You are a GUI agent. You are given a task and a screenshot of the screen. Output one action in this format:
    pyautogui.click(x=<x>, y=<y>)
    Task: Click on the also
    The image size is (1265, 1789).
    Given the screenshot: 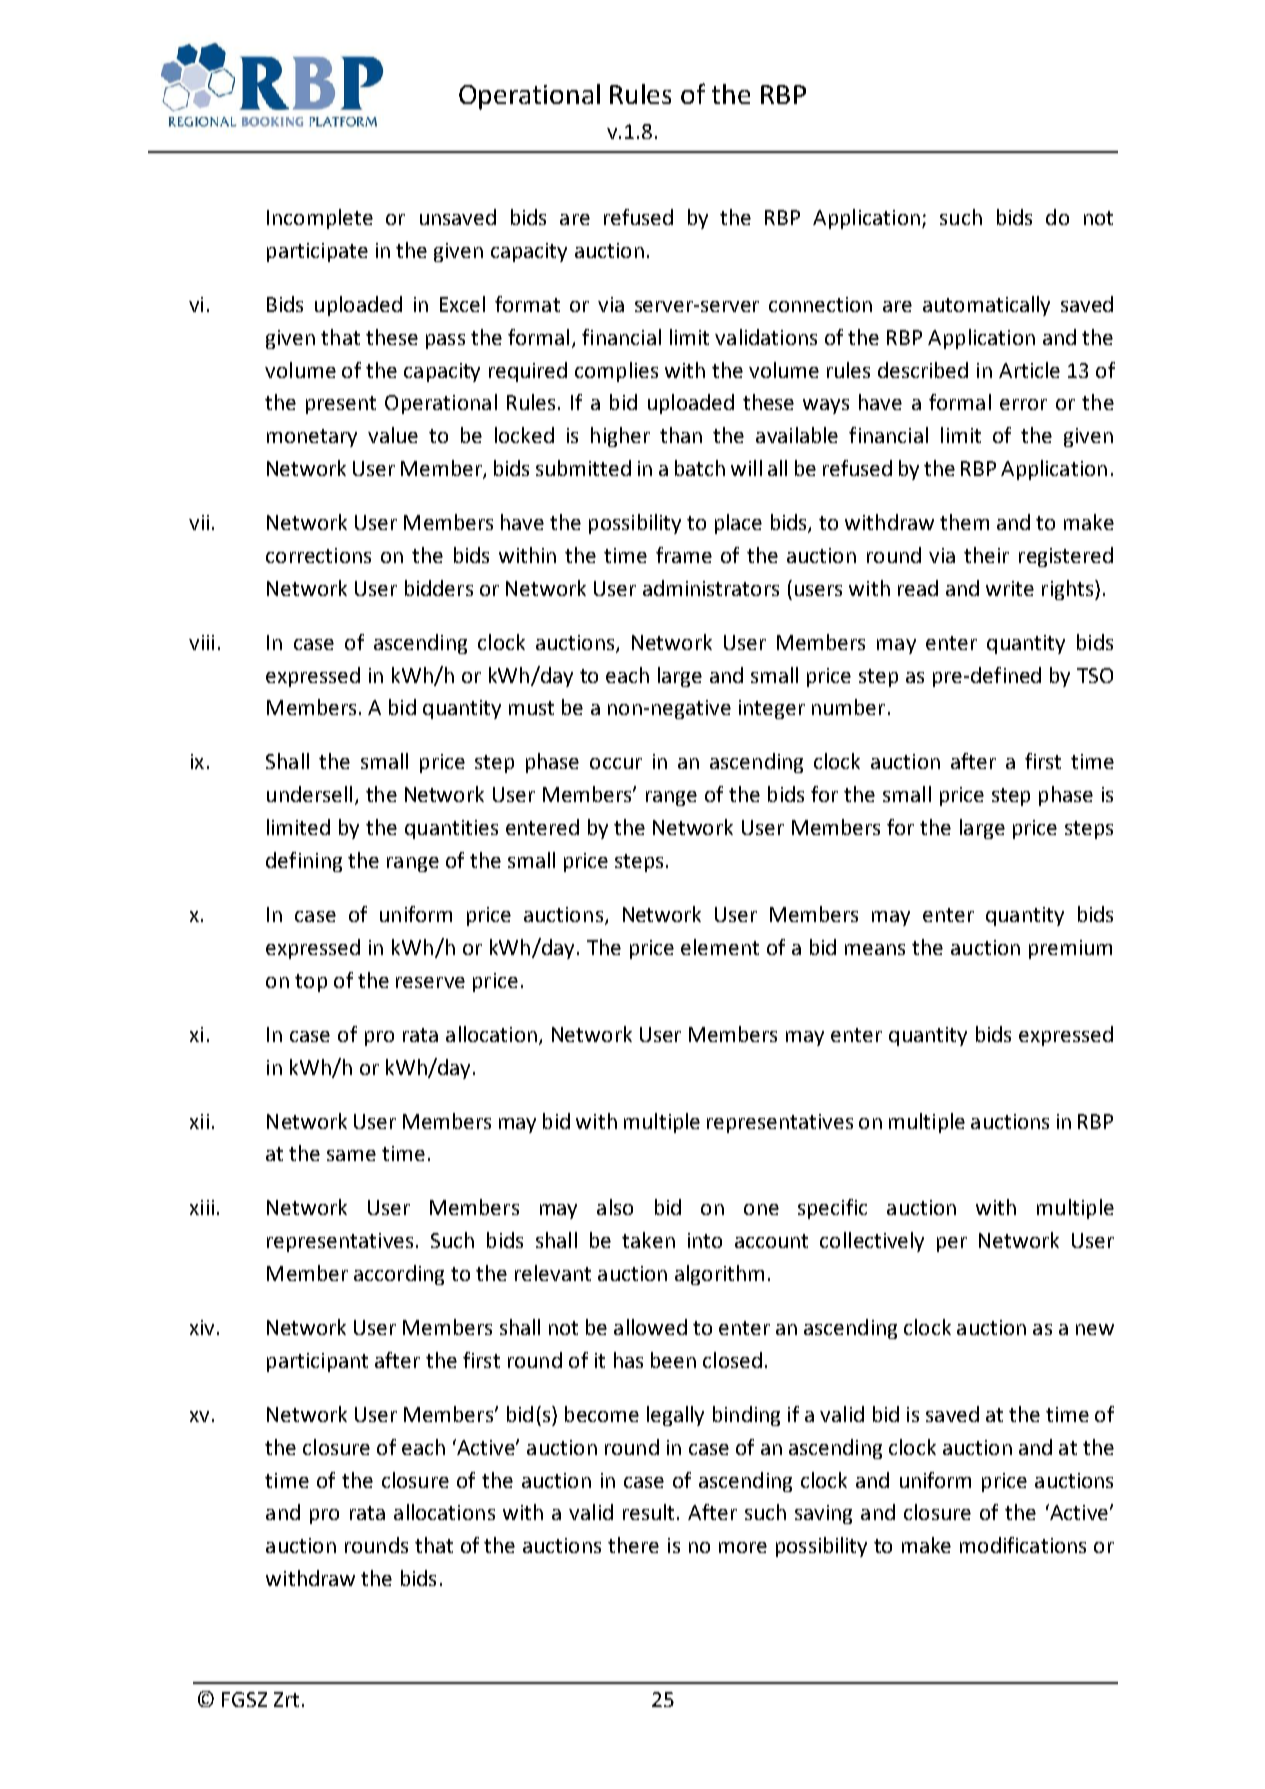 What is the action you would take?
    pyautogui.click(x=615, y=1207)
